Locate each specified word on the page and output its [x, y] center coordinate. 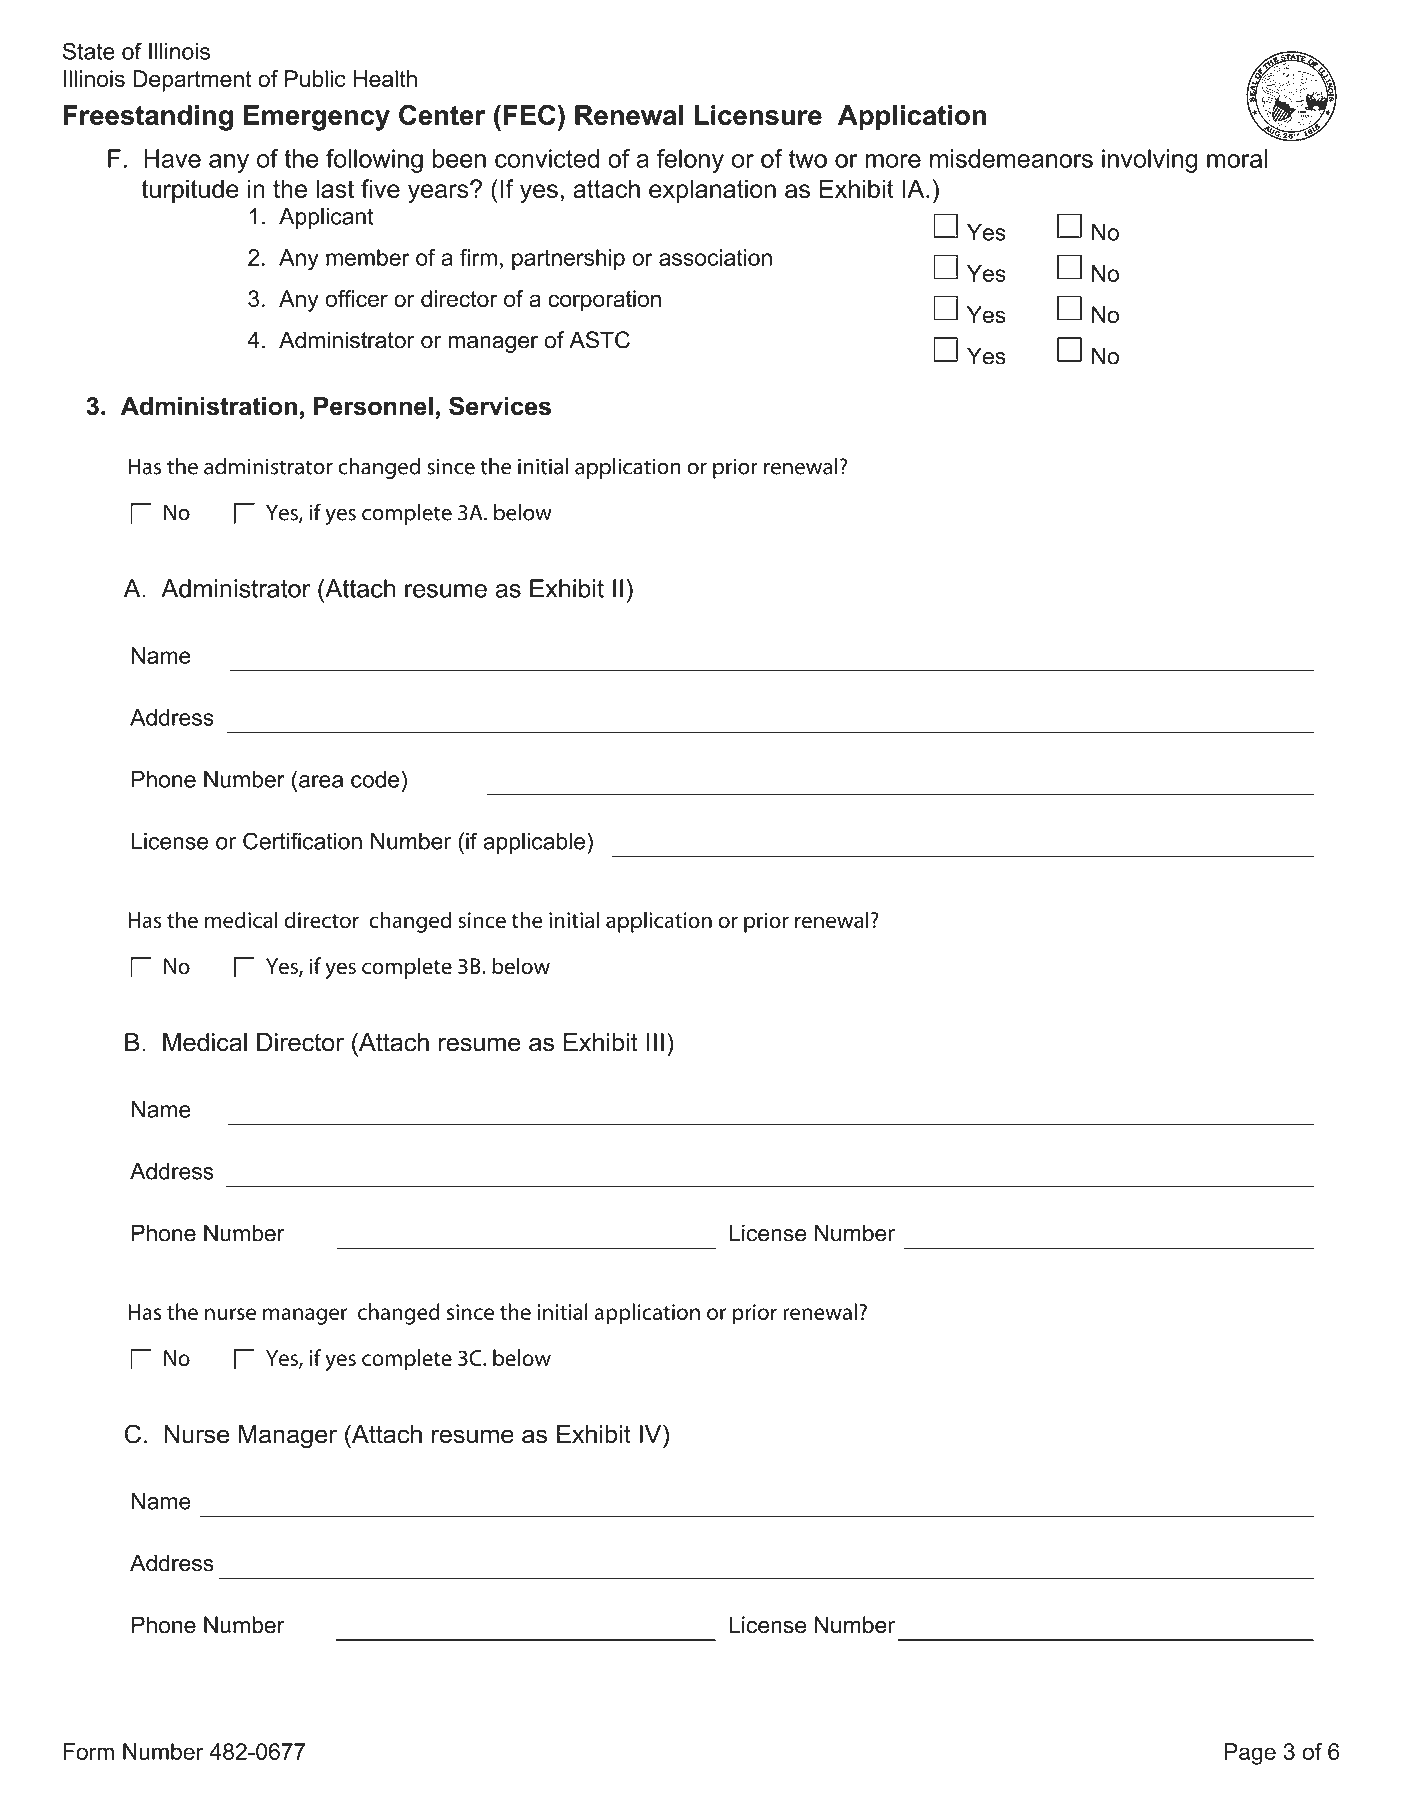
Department [192, 81]
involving [1149, 161]
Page [1250, 1754]
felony [690, 161]
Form [88, 1751]
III [655, 1042]
